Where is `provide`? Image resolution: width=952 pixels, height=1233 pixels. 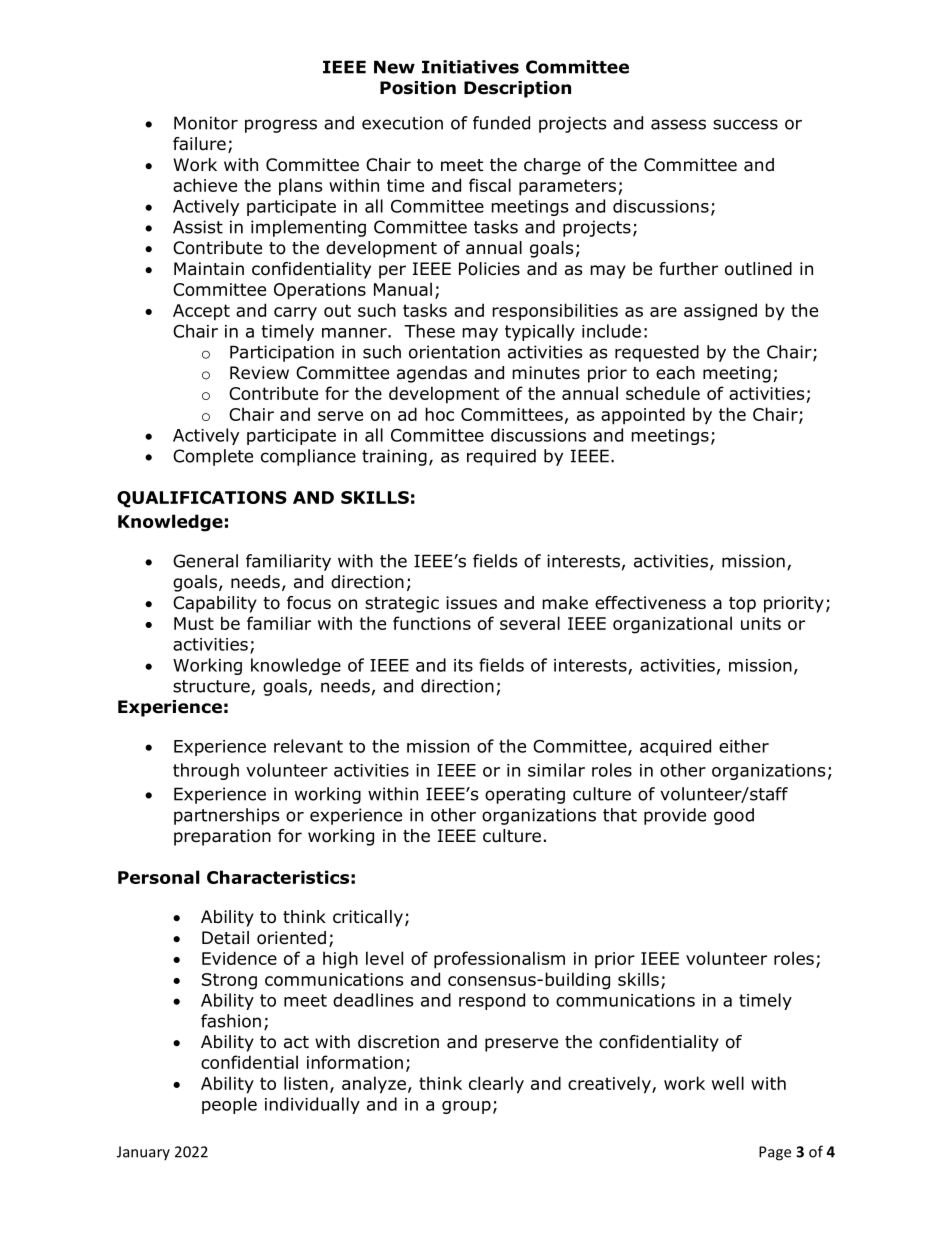
provide is located at coordinates (675, 816).
